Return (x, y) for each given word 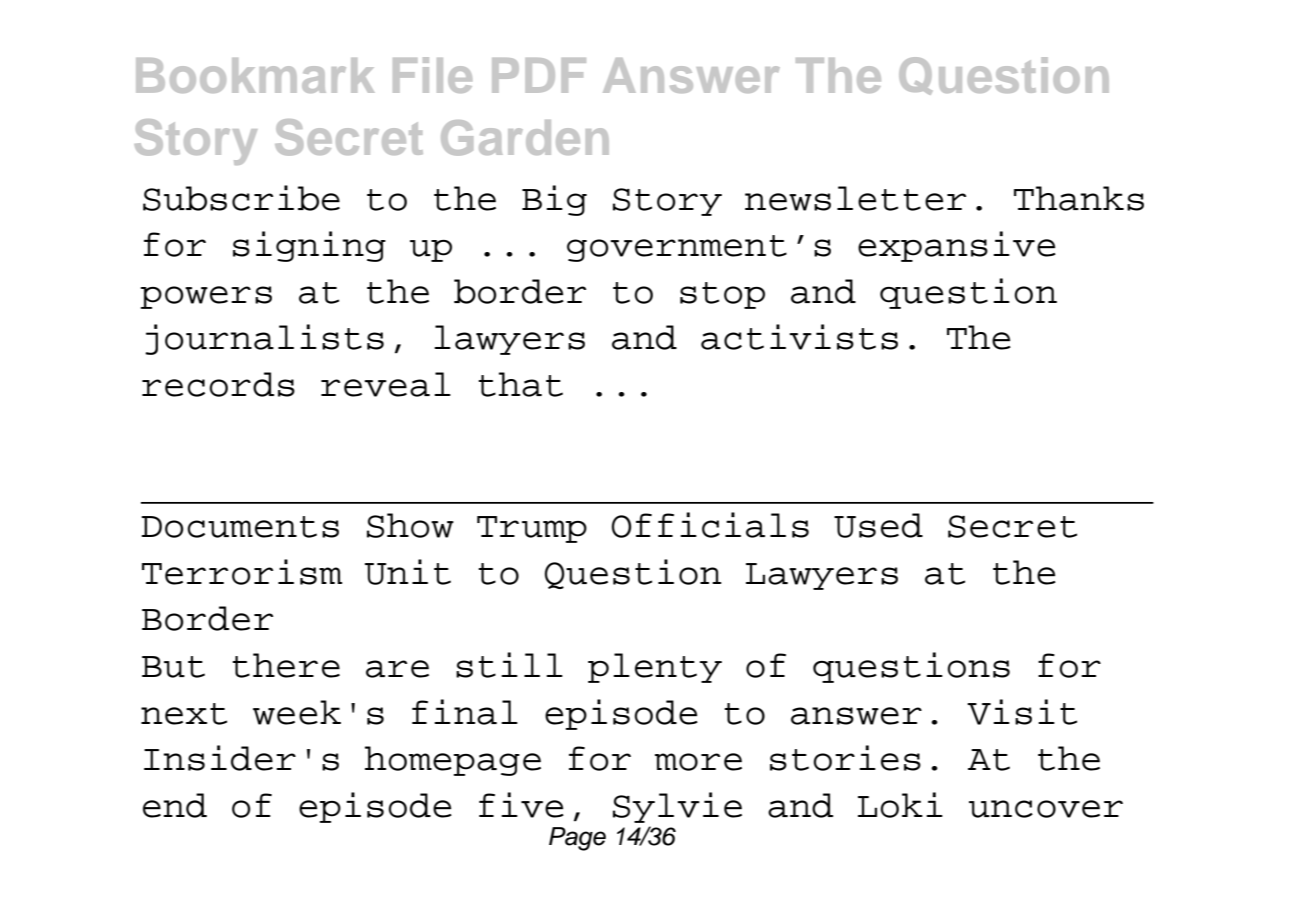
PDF (539, 75)
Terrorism (242, 572)
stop (722, 295)
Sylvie (677, 807)
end (175, 805)
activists (799, 337)
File (432, 75)
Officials (710, 525)
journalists (264, 339)
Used (878, 525)
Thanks (1079, 198)
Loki (900, 805)
